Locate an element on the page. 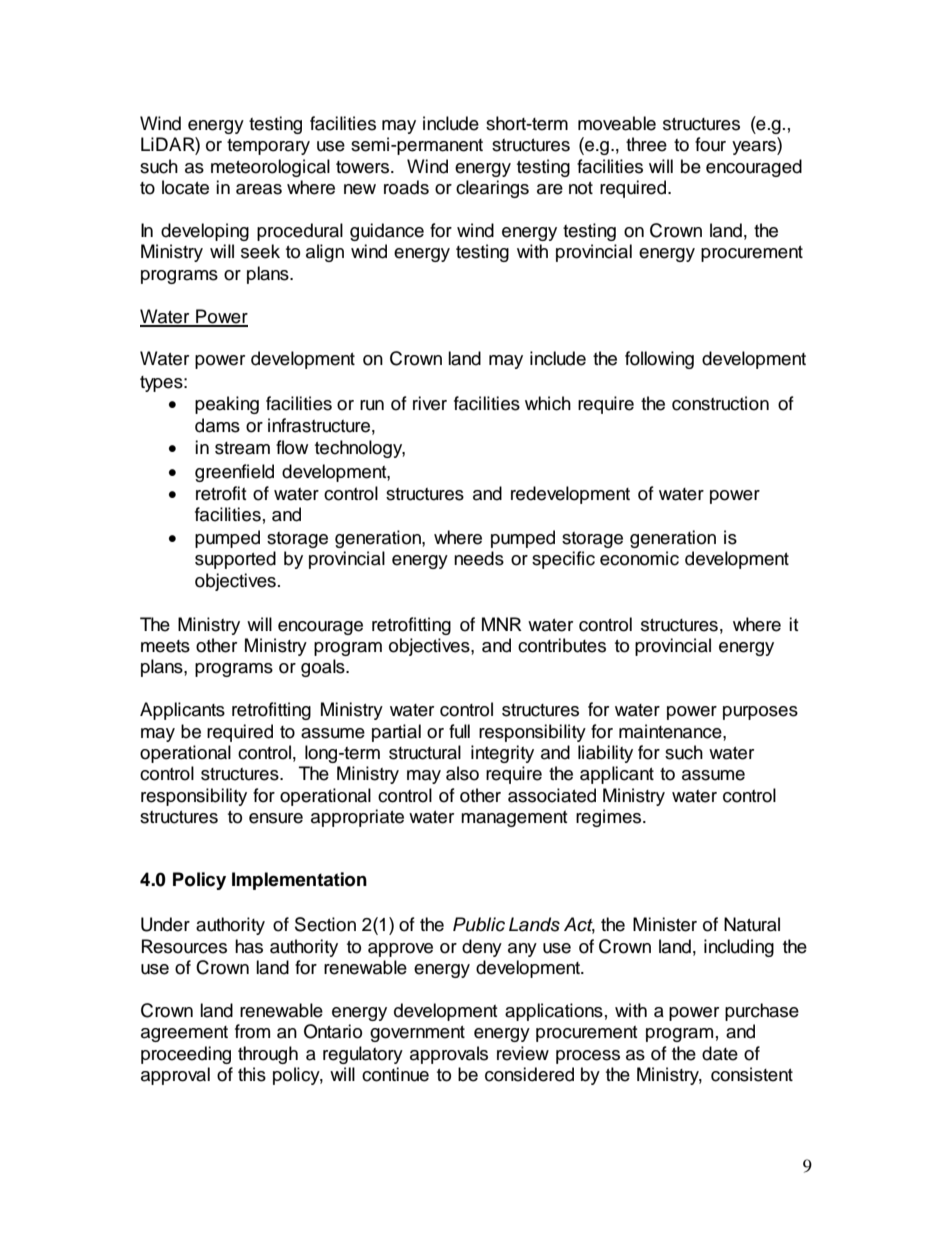  from is located at coordinates (252, 1031).
